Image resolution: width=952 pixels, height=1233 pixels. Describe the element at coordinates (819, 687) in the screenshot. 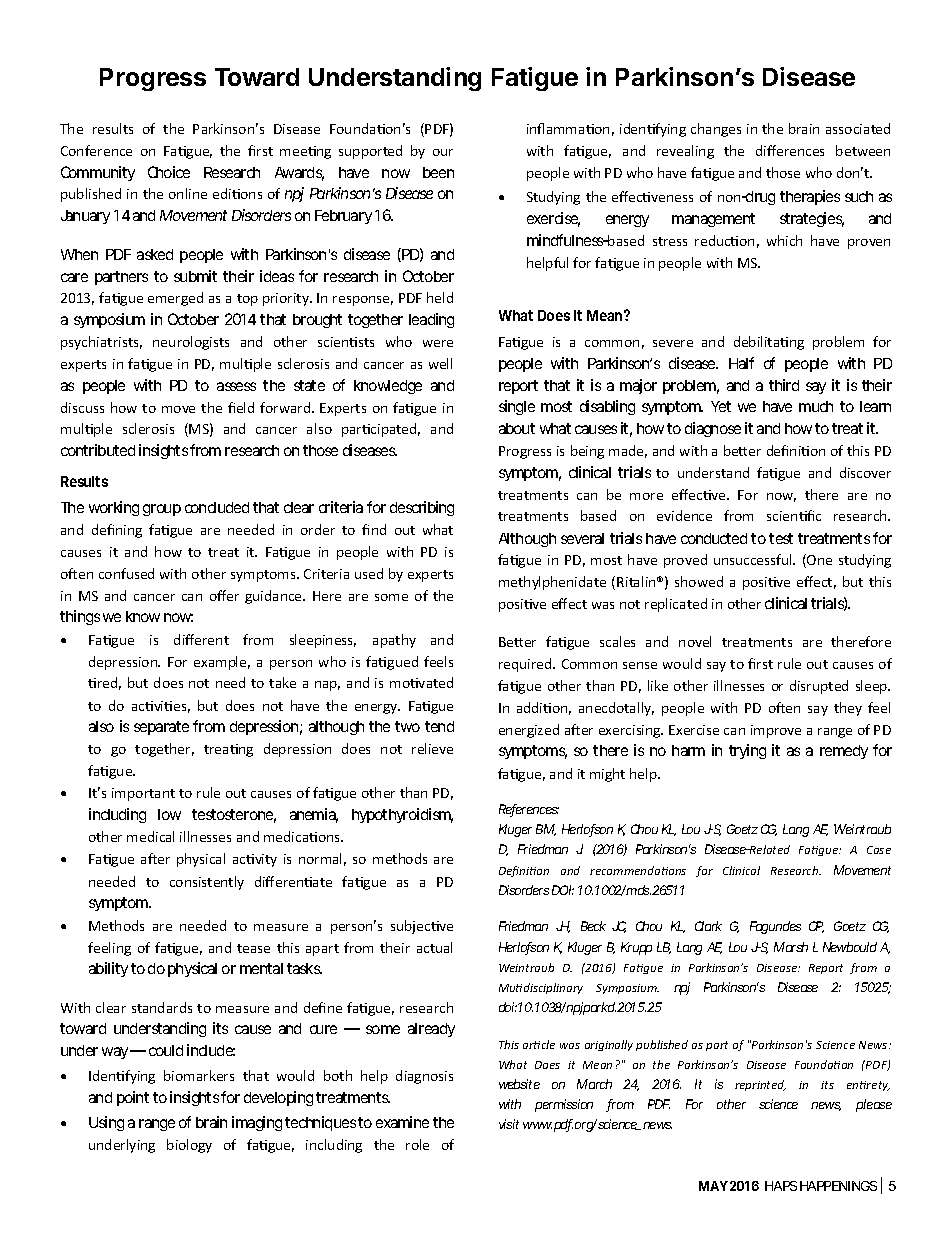

I see `disrupted` at that location.
